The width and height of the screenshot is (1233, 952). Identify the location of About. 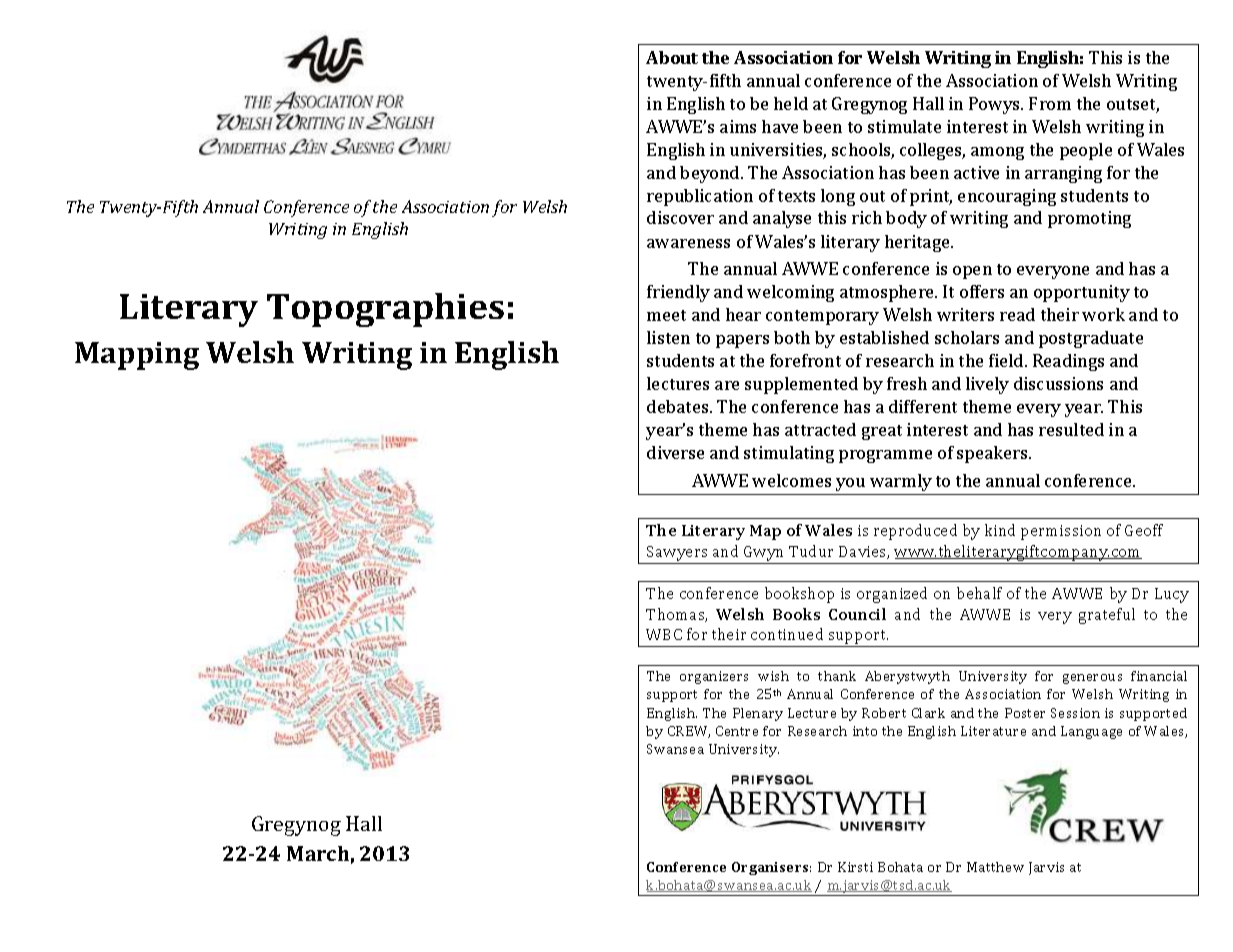
(672, 57).
